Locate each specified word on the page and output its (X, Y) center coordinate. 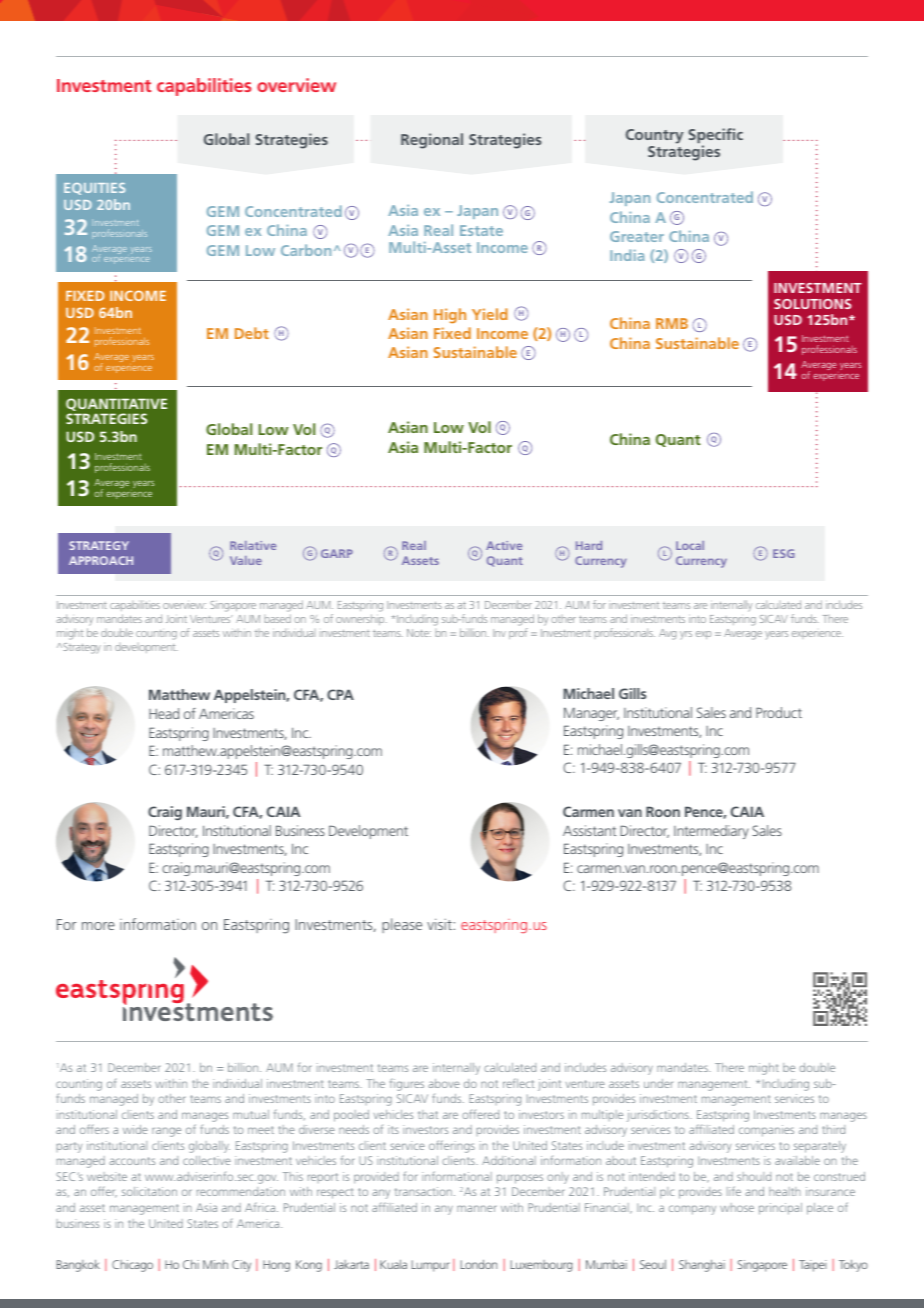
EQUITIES (94, 189)
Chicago (132, 1266)
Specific (715, 137)
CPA (340, 694)
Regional (432, 141)
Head (164, 713)
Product (779, 712)
